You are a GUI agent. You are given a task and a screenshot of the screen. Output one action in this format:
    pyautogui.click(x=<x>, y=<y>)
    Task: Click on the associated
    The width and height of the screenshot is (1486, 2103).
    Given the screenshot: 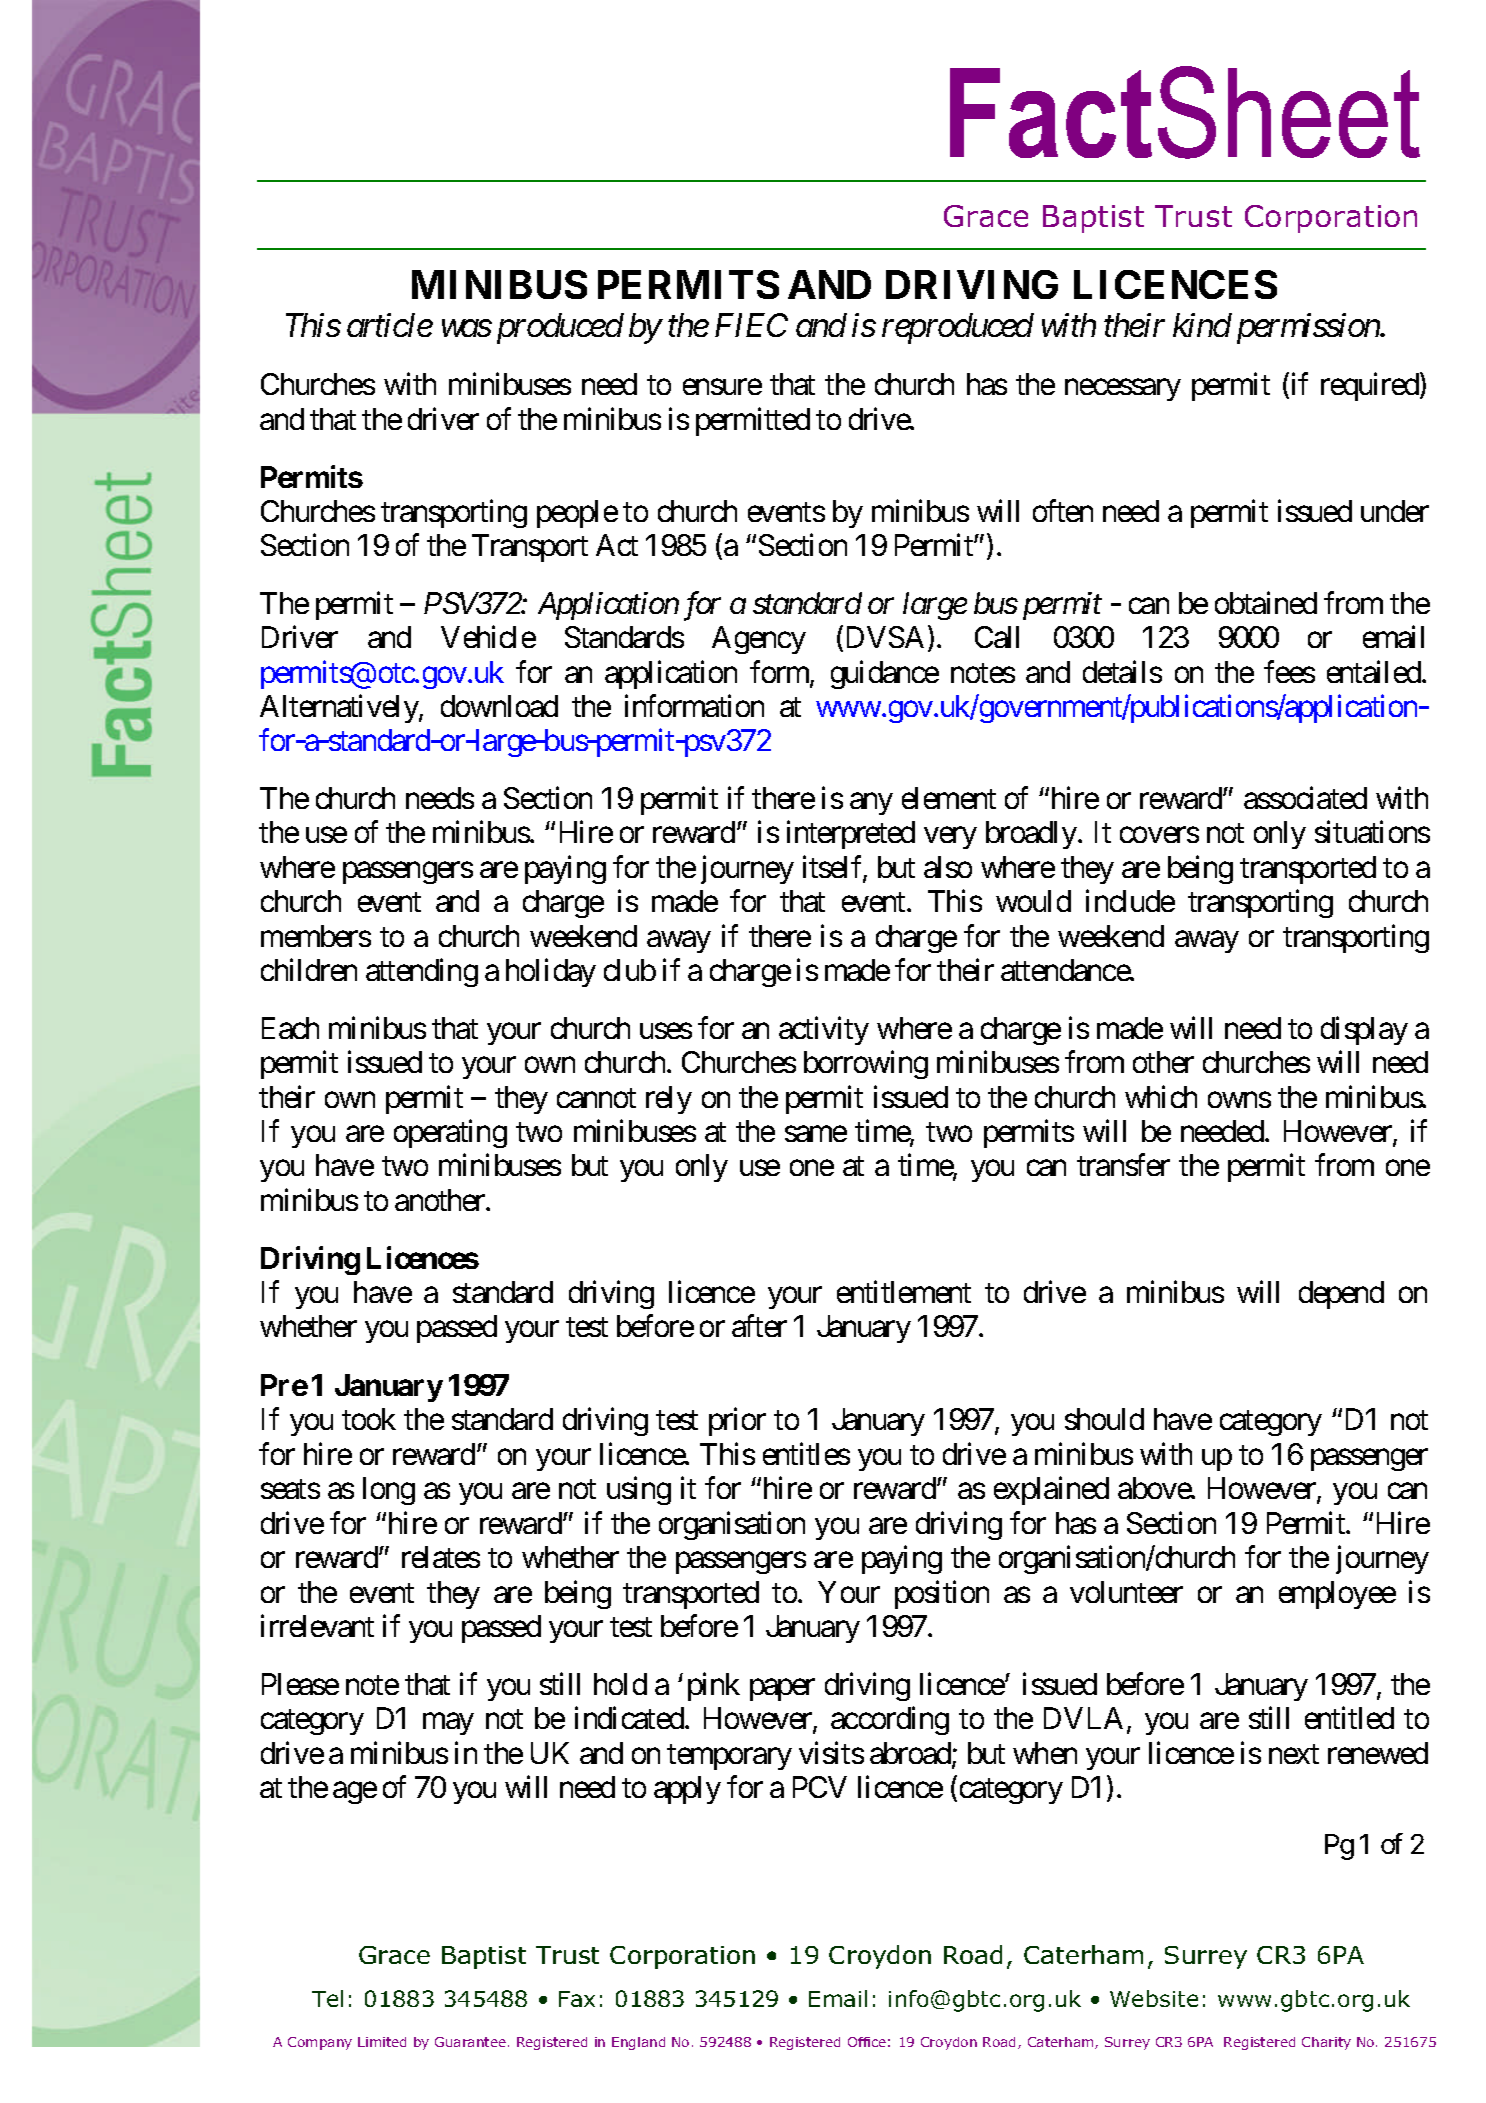 What is the action you would take?
    pyautogui.click(x=1305, y=797)
